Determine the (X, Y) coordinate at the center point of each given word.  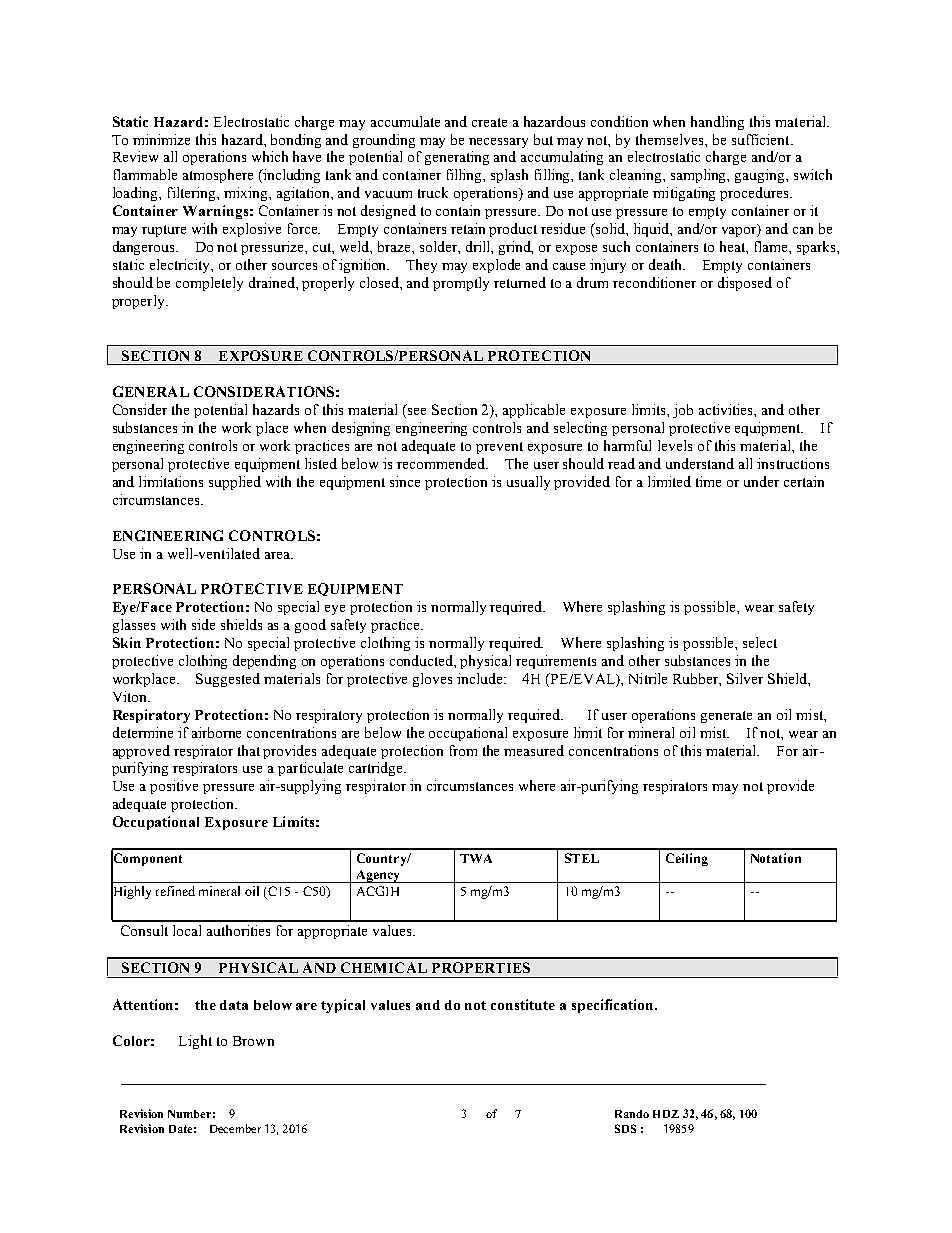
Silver (745, 678)
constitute (523, 1004)
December (235, 1128)
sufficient (762, 139)
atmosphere (218, 176)
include (481, 678)
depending (264, 662)
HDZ (666, 1114)
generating (457, 158)
